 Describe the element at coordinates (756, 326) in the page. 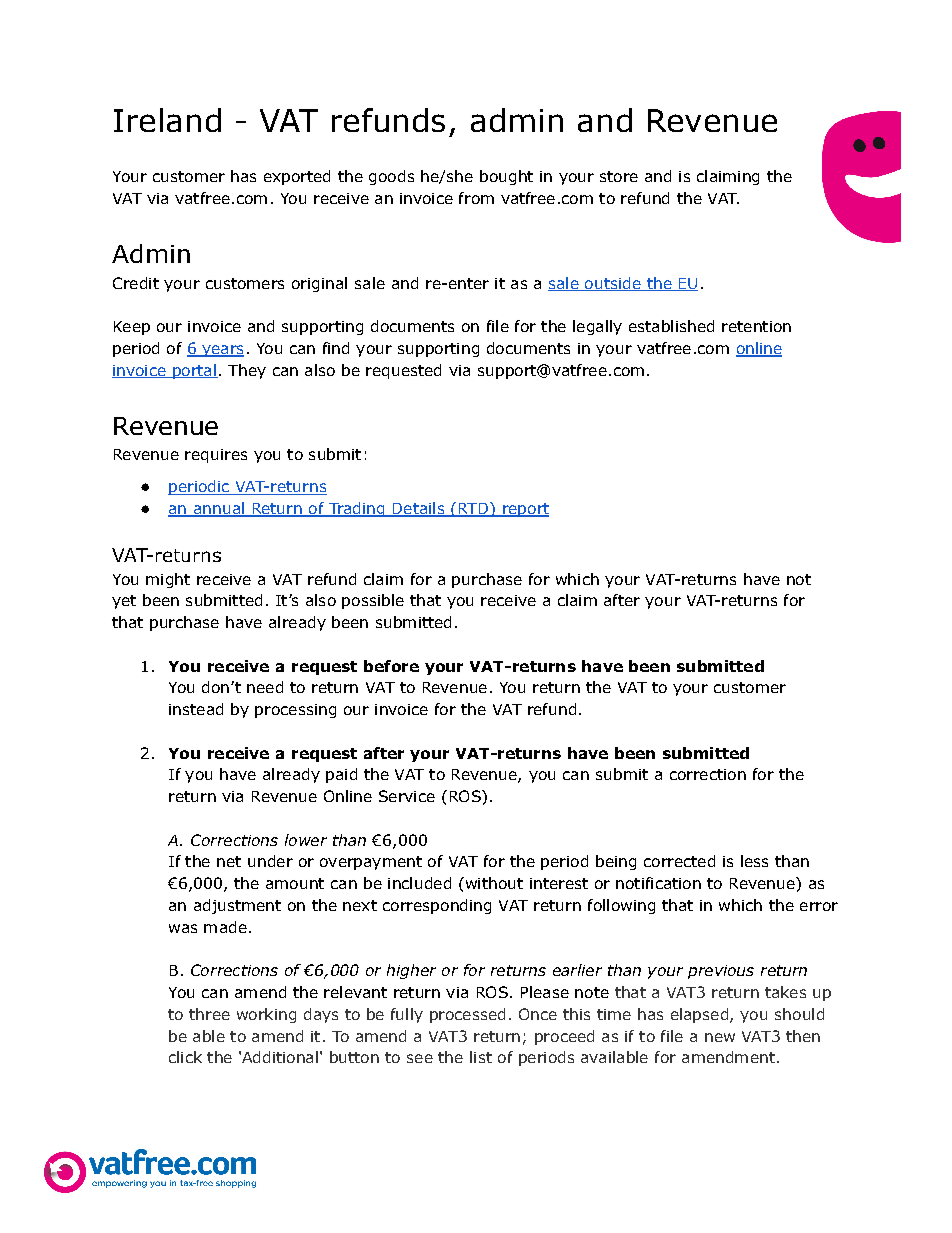

I see `retention` at that location.
